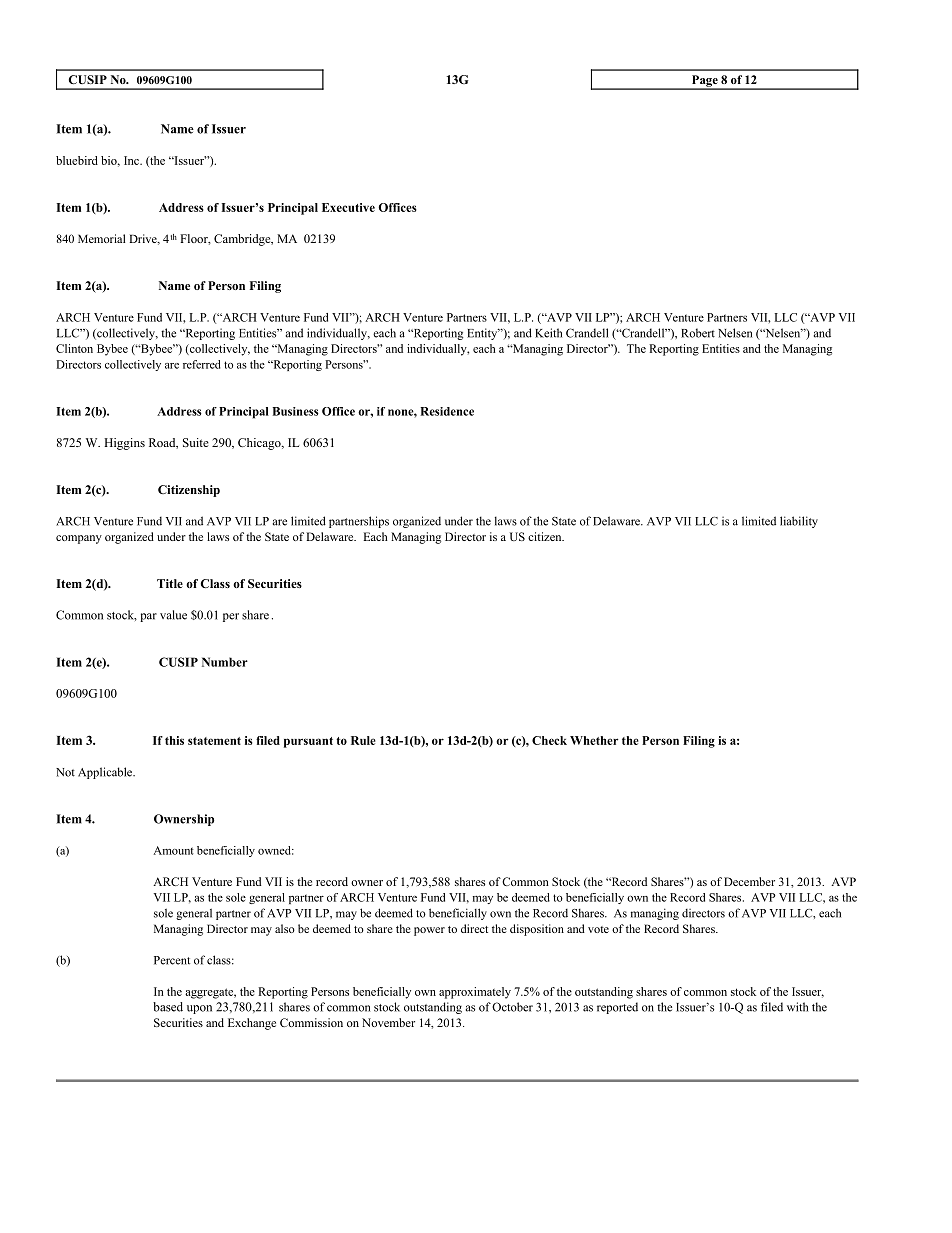 Image resolution: width=952 pixels, height=1233 pixels. I want to click on approximately, so click(475, 993).
